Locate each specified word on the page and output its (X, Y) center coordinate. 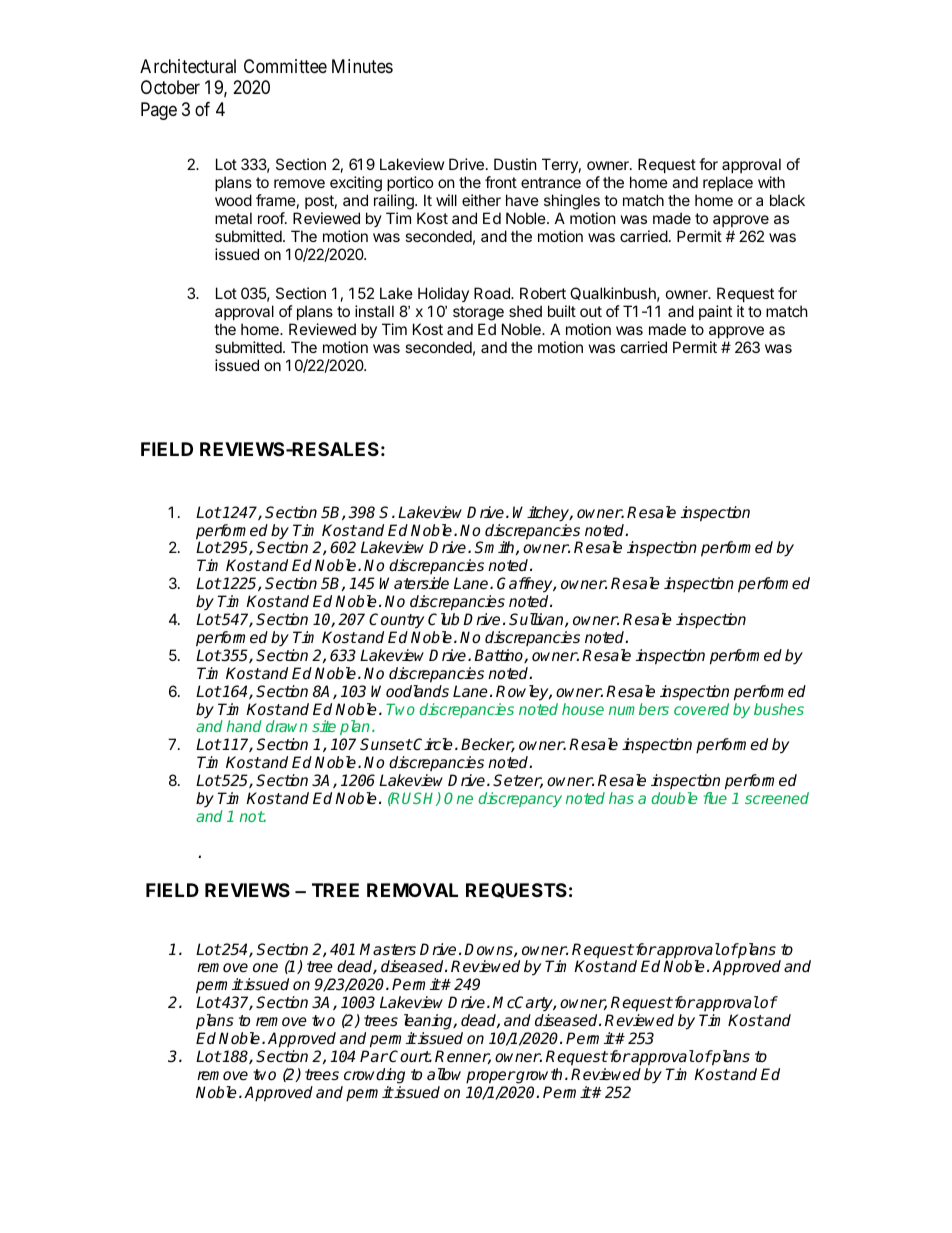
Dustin (515, 164)
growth (538, 1076)
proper (490, 1077)
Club (443, 619)
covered (701, 709)
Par (374, 1056)
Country (396, 621)
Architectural (188, 66)
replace (728, 183)
